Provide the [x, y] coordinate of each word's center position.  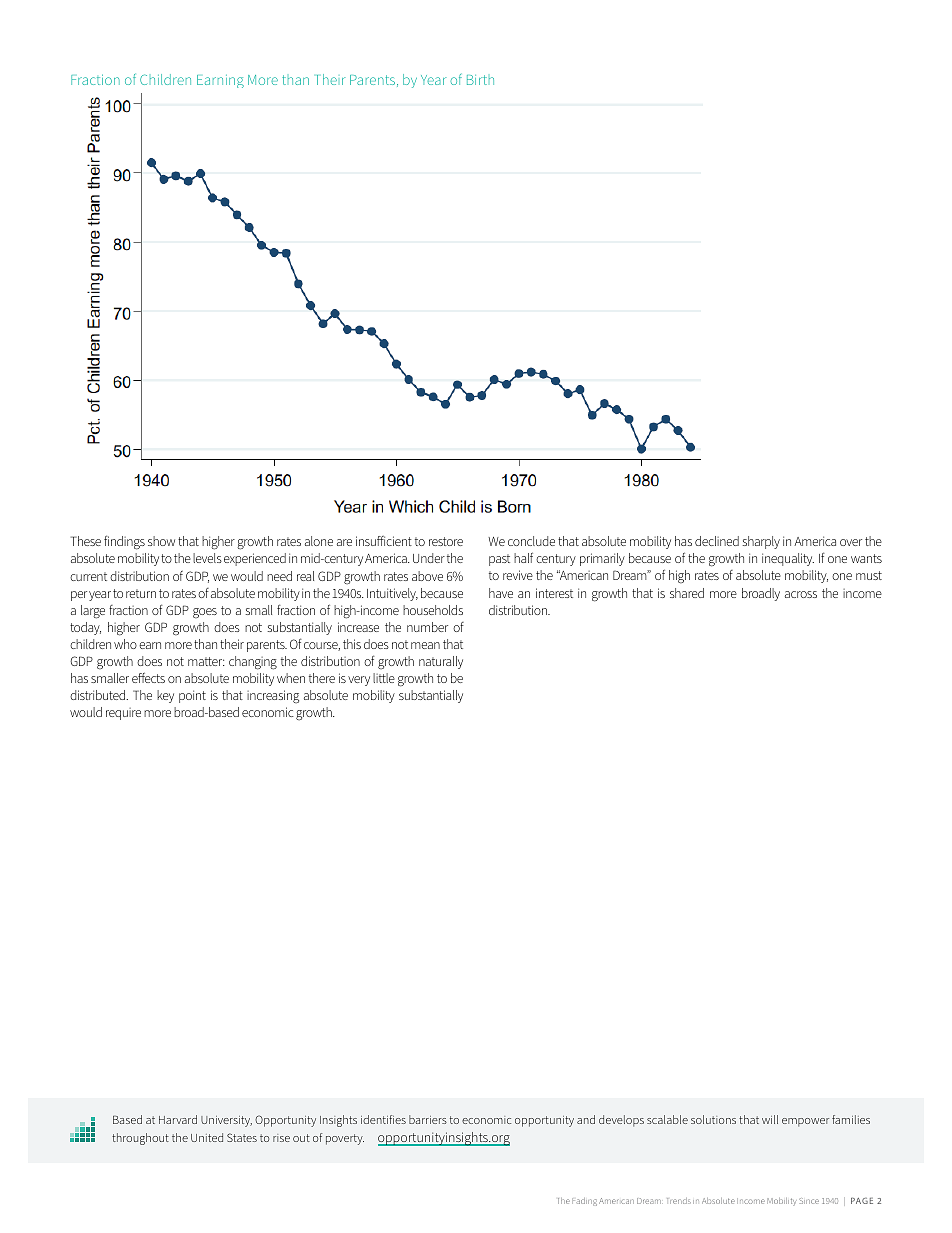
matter [206, 661]
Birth [480, 80]
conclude [531, 541]
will [770, 1119]
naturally [441, 662]
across [801, 594]
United [207, 1137]
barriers [428, 1119]
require [123, 714]
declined [717, 541]
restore [446, 541]
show [161, 541]
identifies [383, 1119]
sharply [761, 542]
